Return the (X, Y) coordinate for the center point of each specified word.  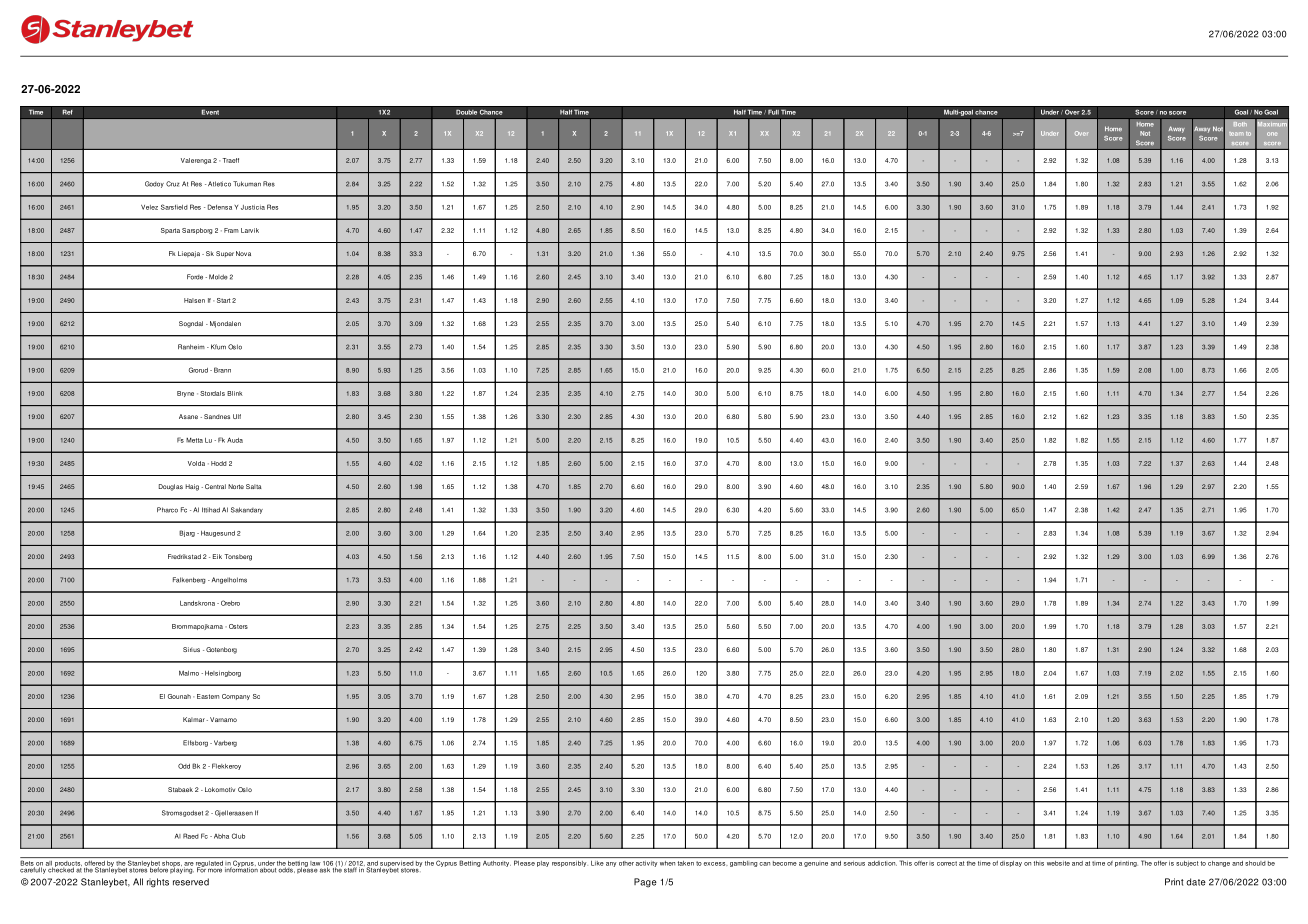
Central (215, 486)
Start (224, 300)
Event (210, 112)
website (1058, 863)
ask (325, 869)
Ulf (237, 416)
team (1236, 134)
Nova (243, 253)
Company (236, 697)
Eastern (208, 696)
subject (1187, 864)
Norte (236, 486)
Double (467, 112)
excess (716, 864)
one (1272, 134)
